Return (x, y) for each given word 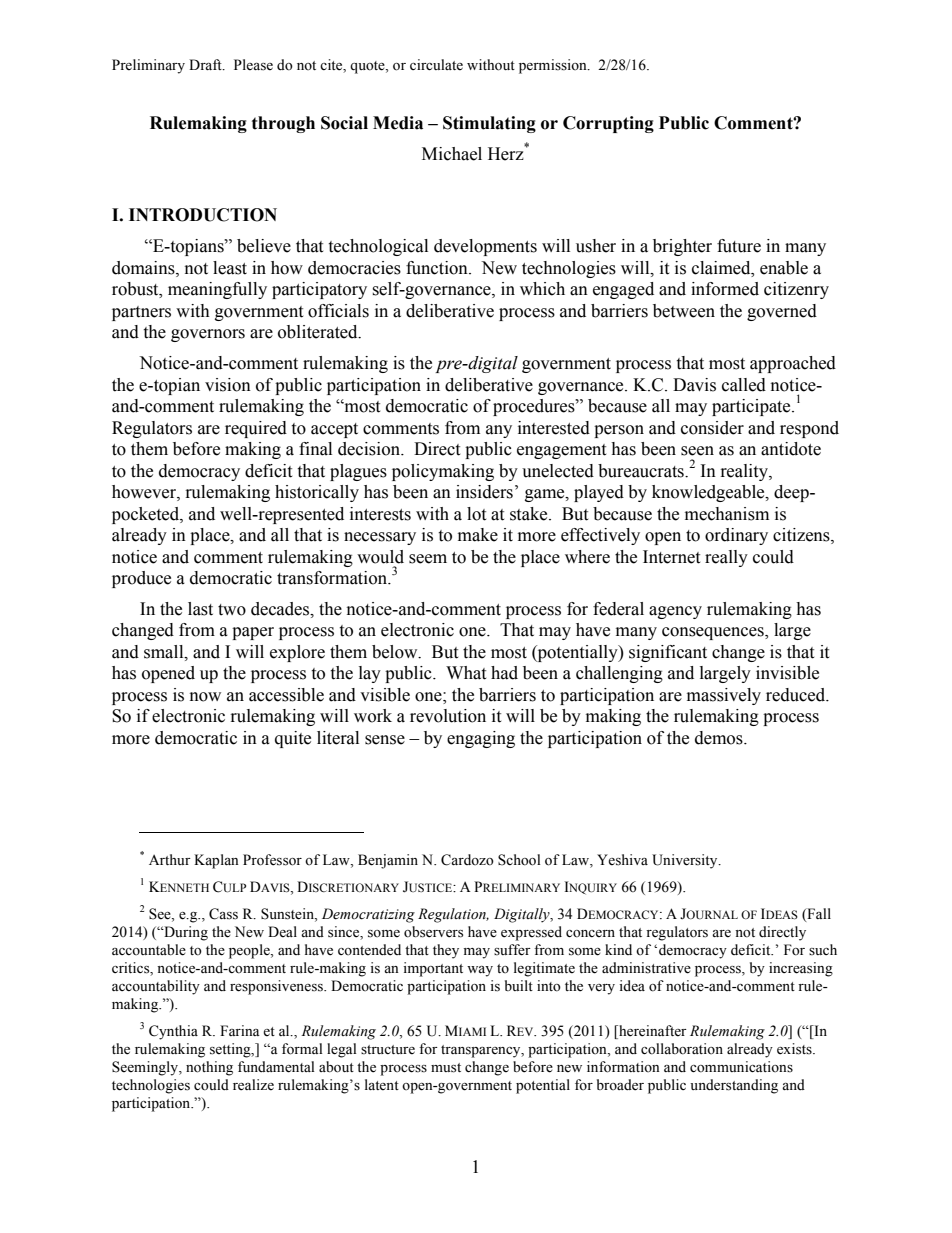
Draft (206, 64)
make (478, 535)
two (232, 610)
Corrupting (608, 124)
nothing (209, 1068)
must (446, 1068)
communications (741, 1067)
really (726, 558)
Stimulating (489, 124)
